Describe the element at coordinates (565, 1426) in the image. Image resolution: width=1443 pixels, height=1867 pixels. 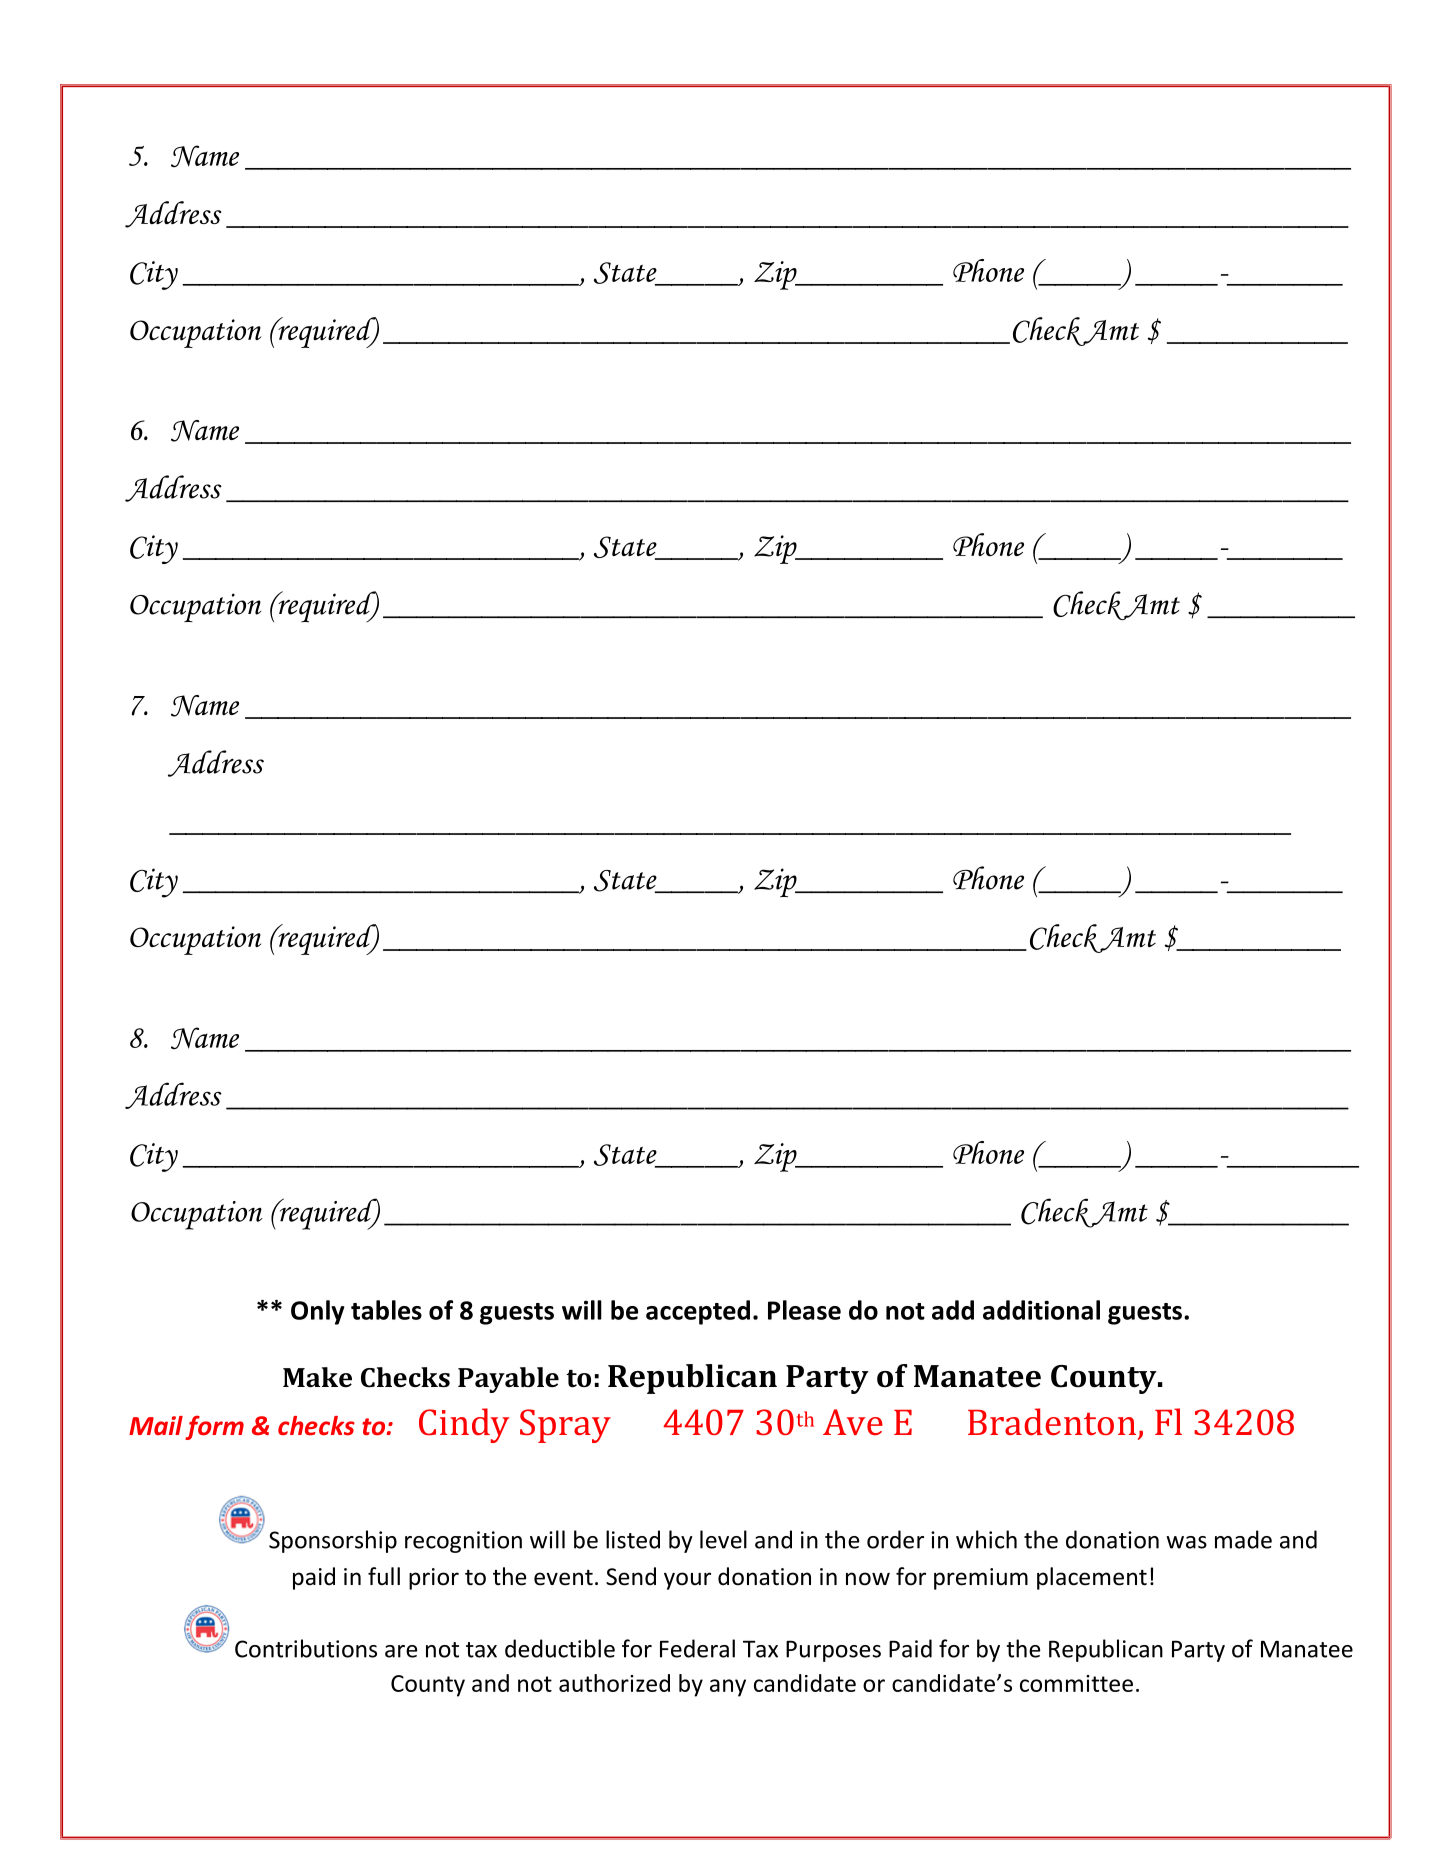
I see `Spray` at that location.
